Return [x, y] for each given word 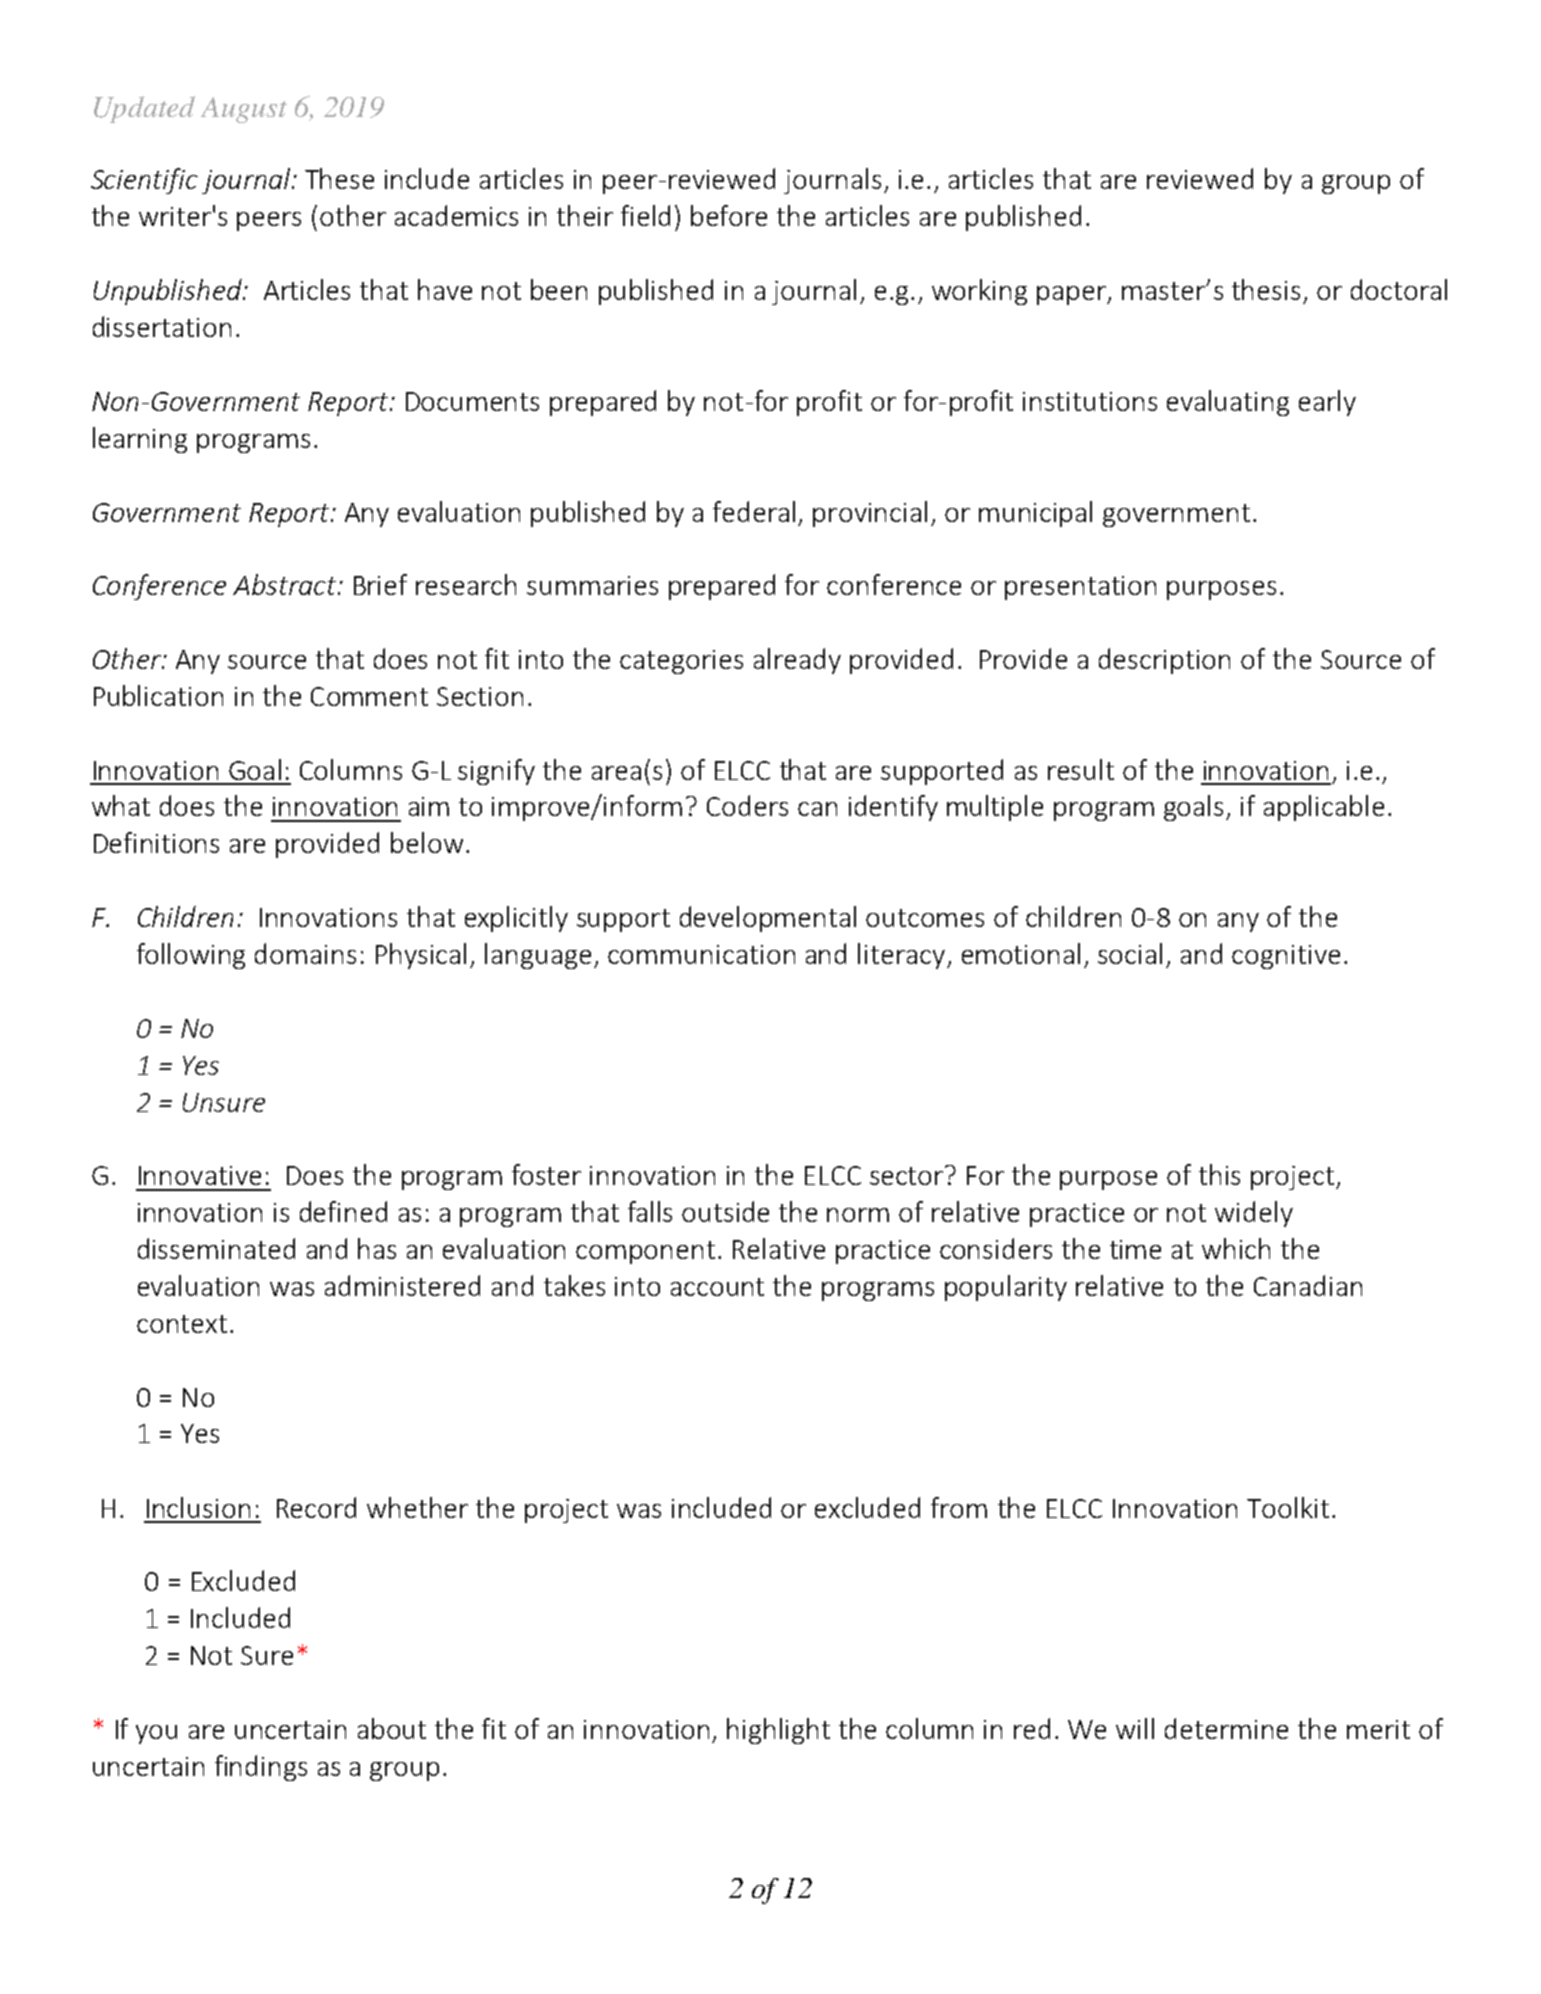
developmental [768, 919]
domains [305, 953]
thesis [1266, 289]
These [339, 178]
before [729, 215]
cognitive [1286, 957]
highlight [778, 1731]
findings [261, 1768]
